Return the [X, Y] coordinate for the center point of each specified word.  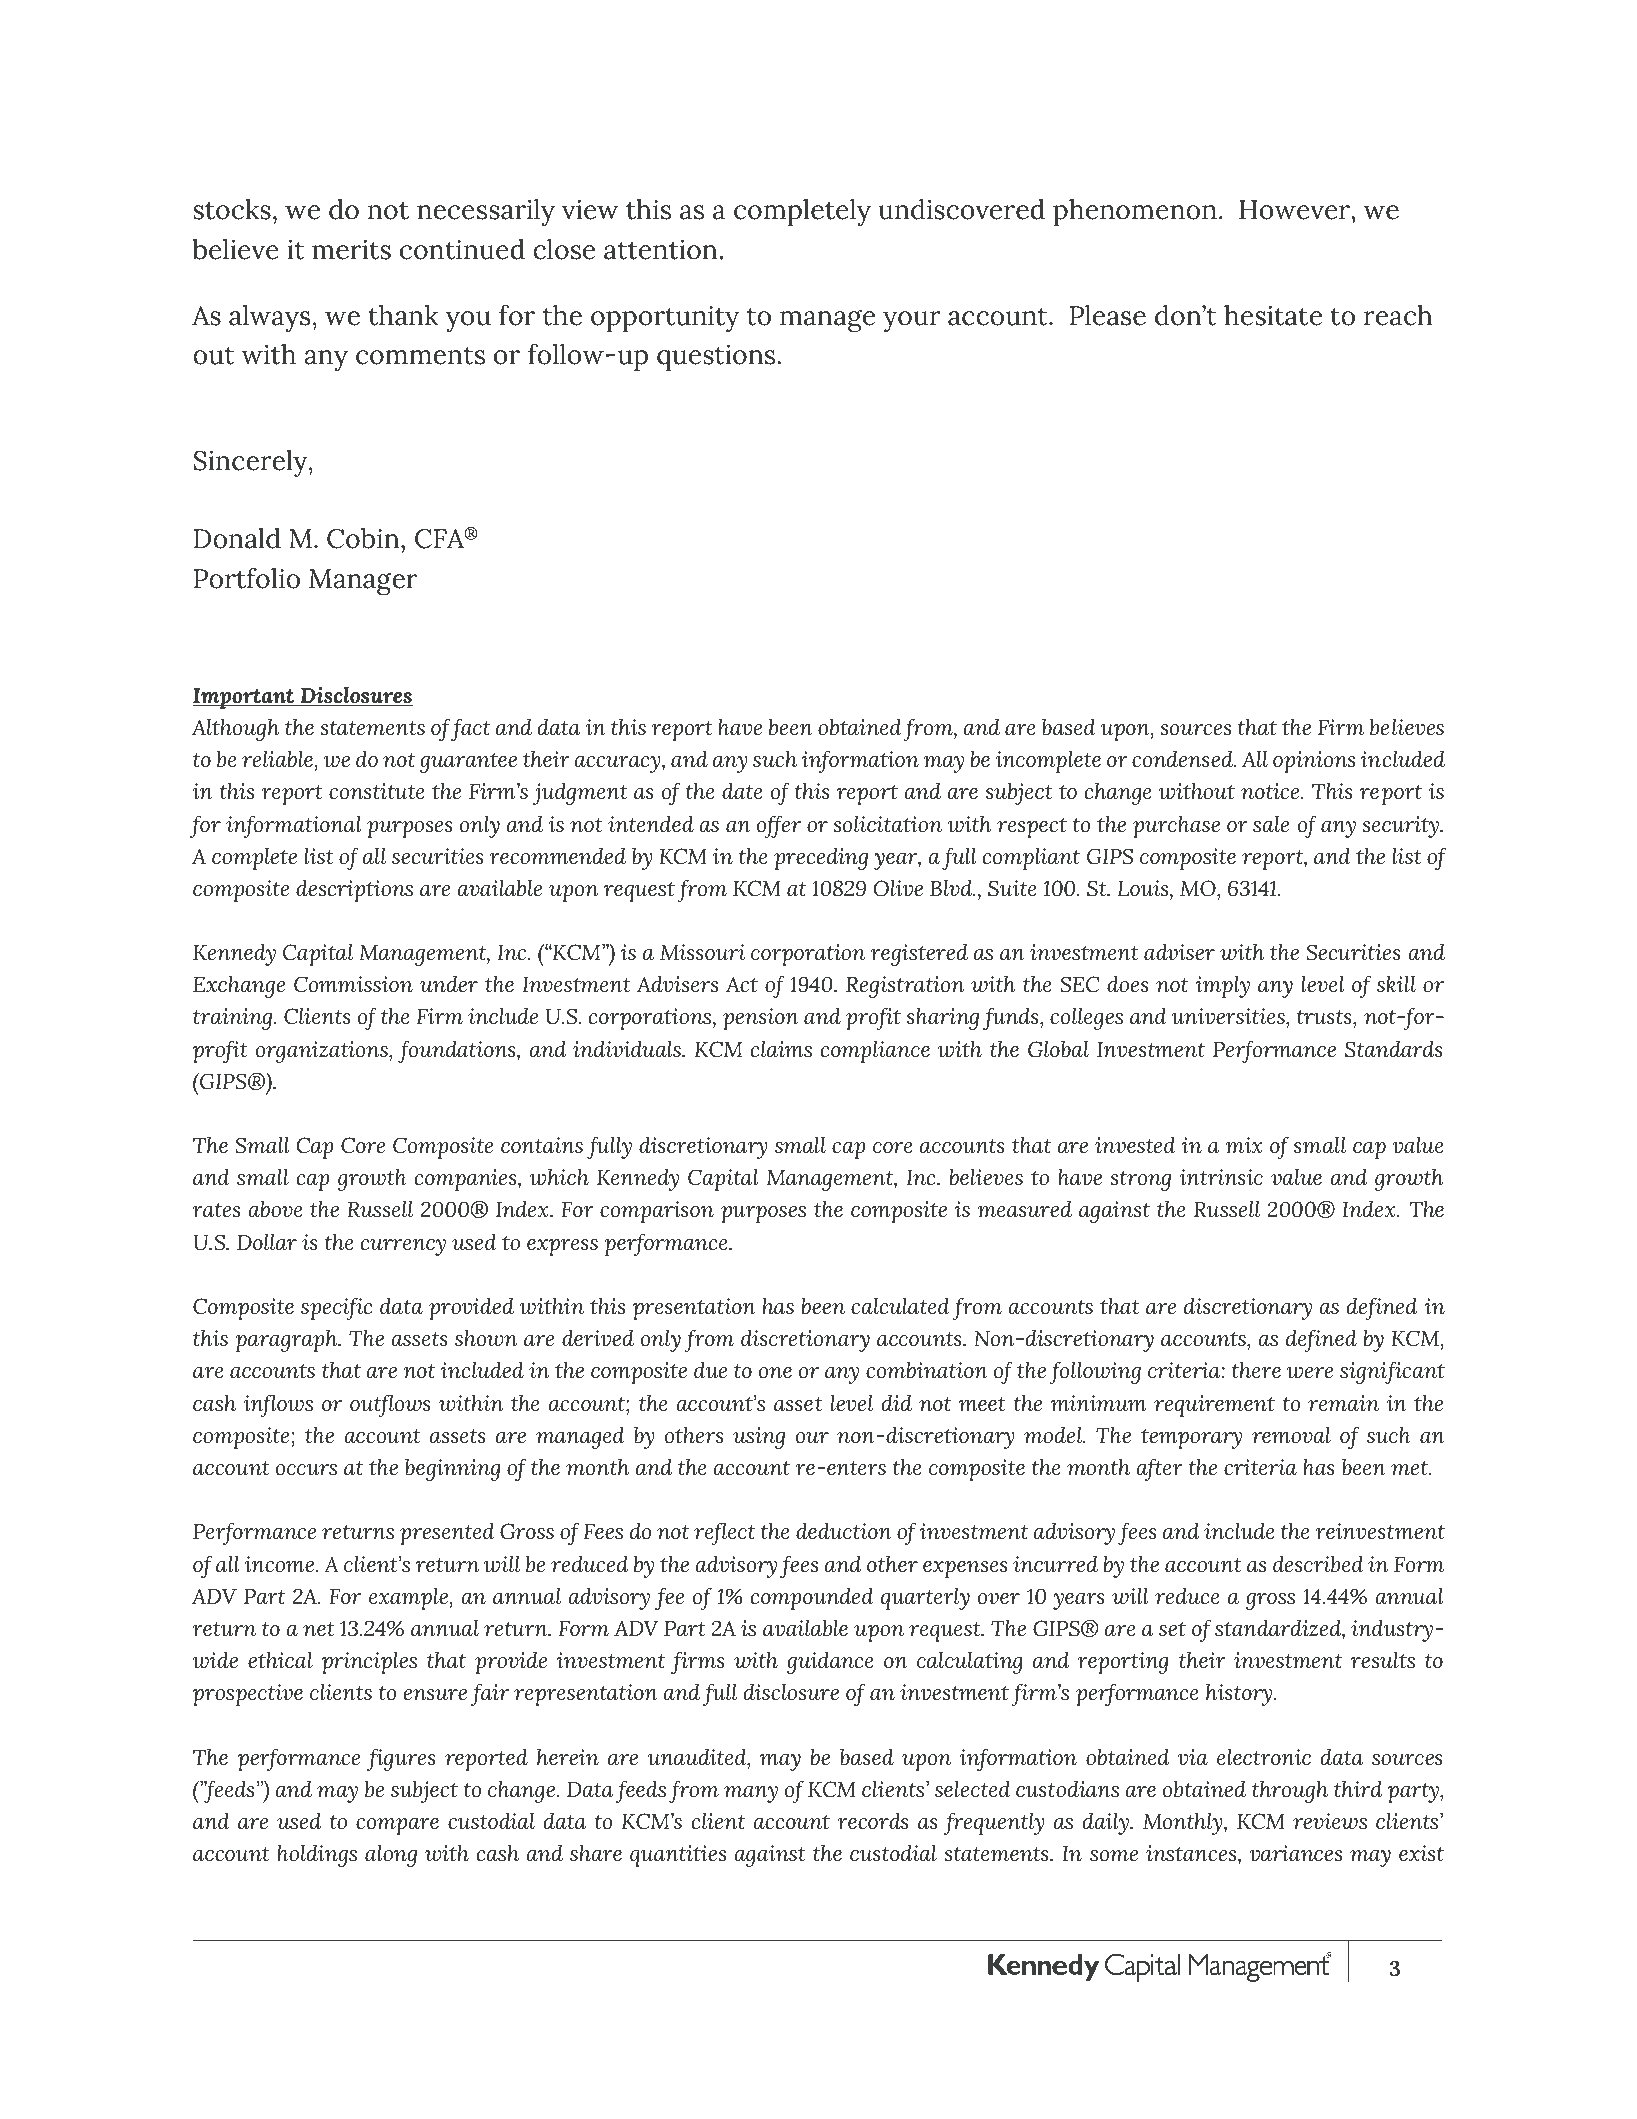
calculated [900, 1306]
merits [351, 249]
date [742, 791]
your [912, 321]
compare [397, 1826]
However [1294, 210]
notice [1271, 791]
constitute [377, 791]
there [1256, 1370]
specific [336, 1308]
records [873, 1821]
